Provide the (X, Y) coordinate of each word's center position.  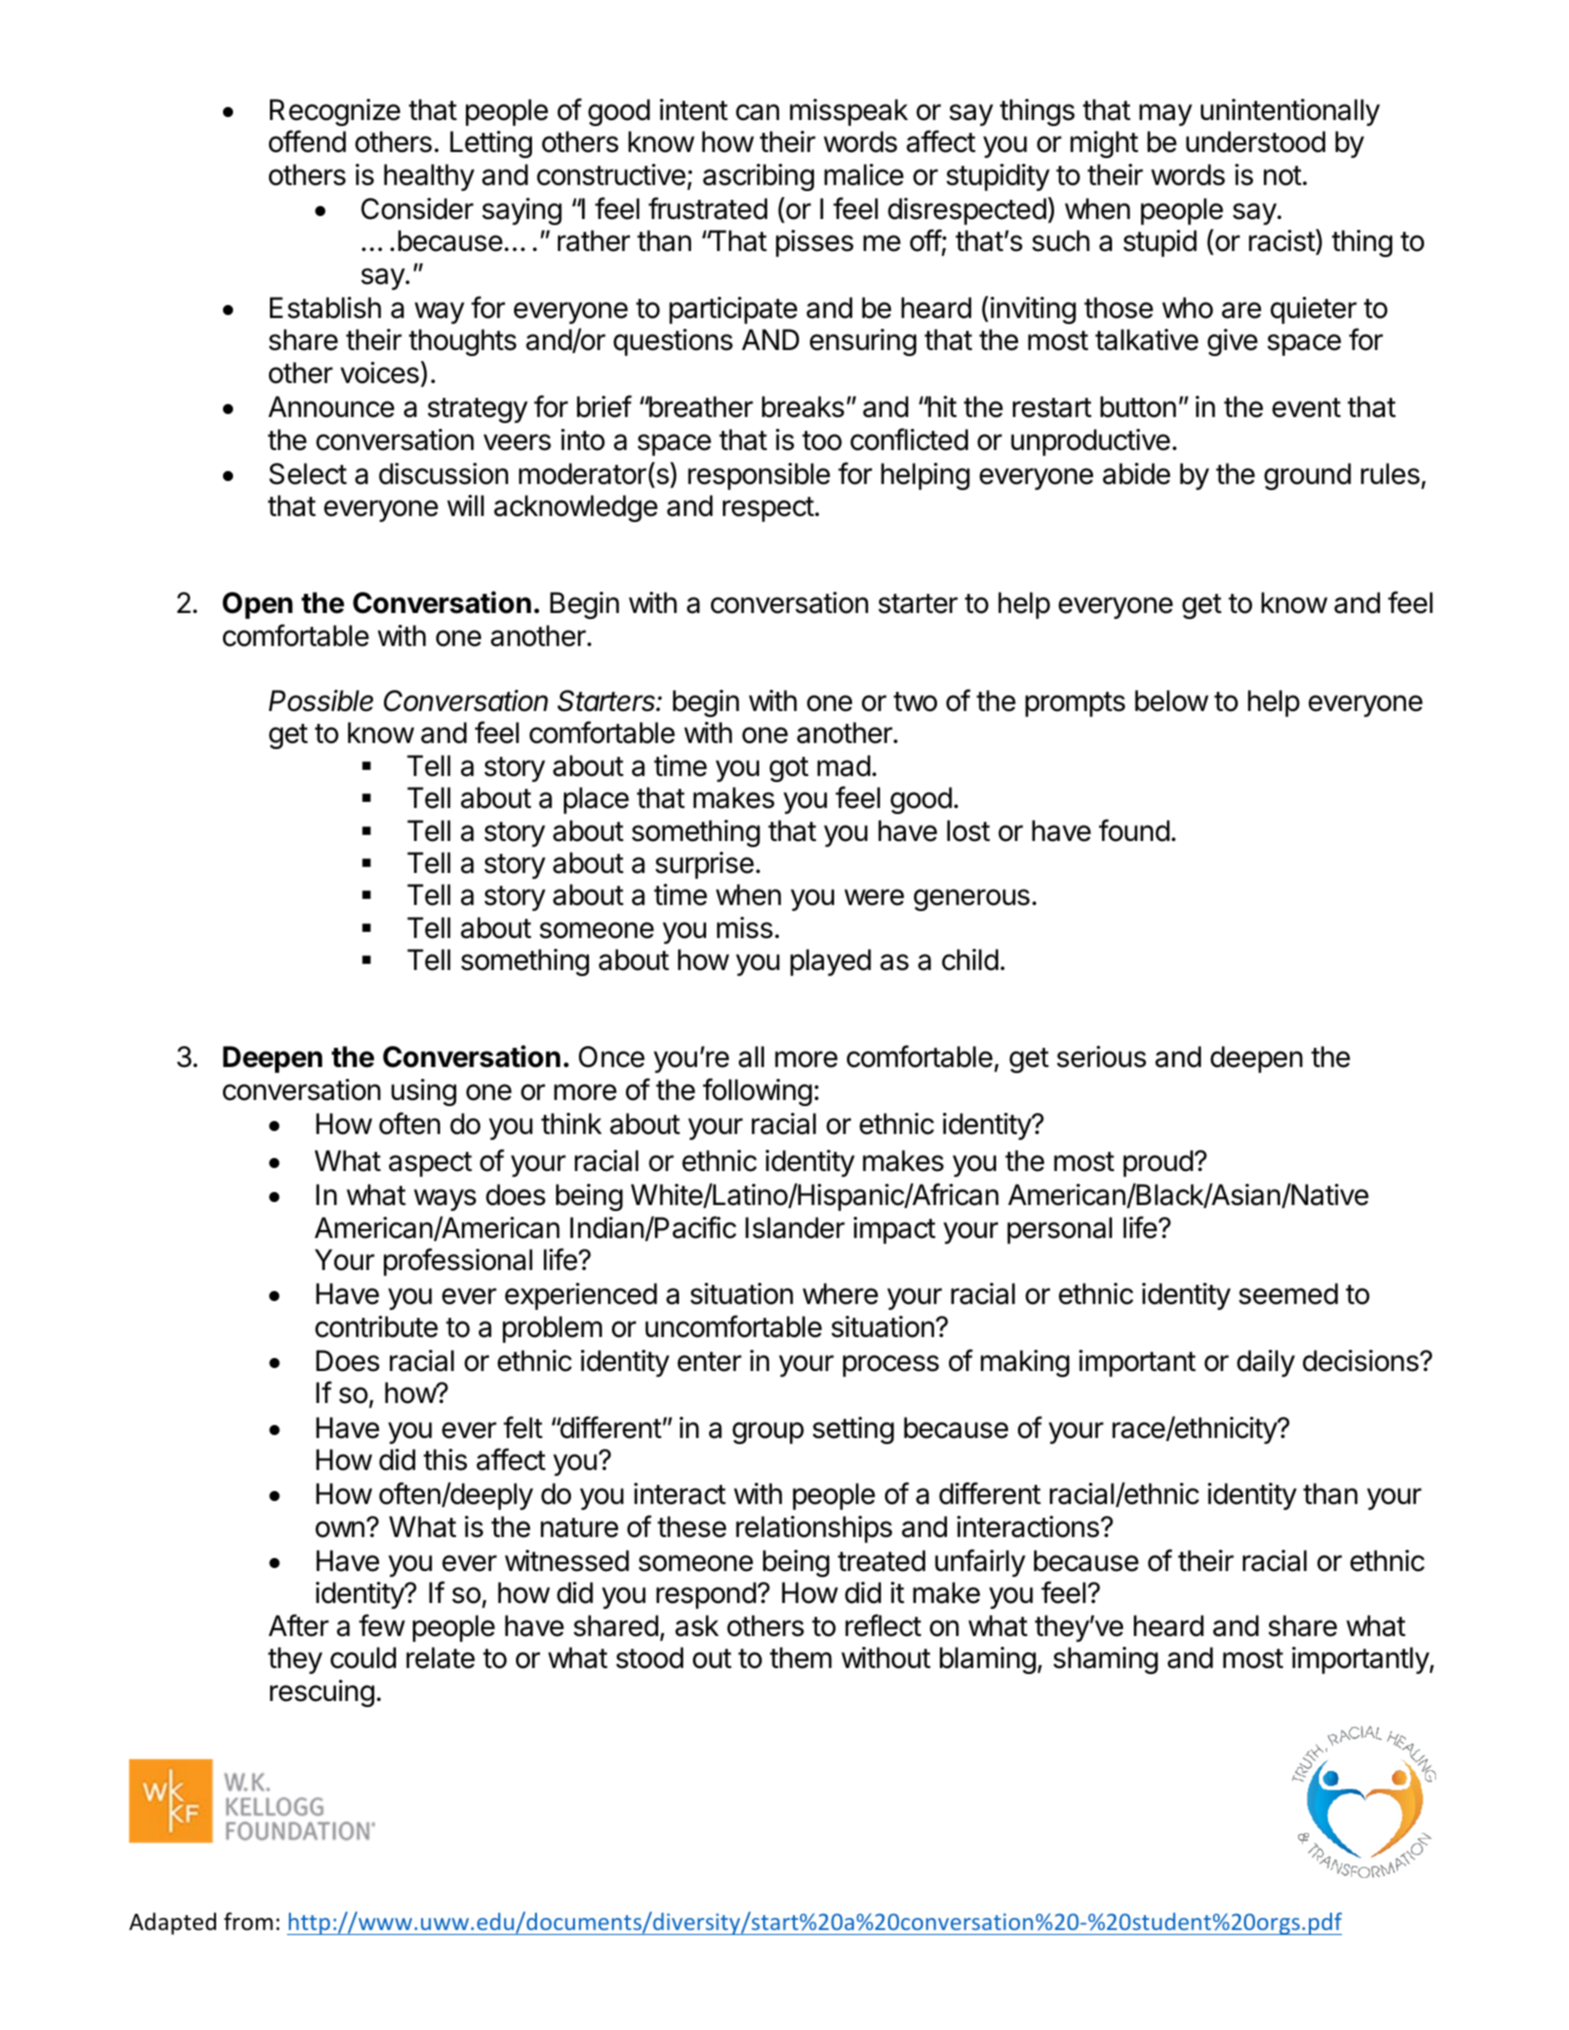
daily (1266, 1363)
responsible (759, 476)
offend (307, 141)
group (768, 1433)
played (830, 962)
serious (1101, 1057)
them (801, 1658)
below (1171, 701)
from (248, 1921)
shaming (1105, 1660)
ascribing (758, 177)
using (423, 1092)
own (340, 1529)
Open (258, 605)
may (1165, 115)
